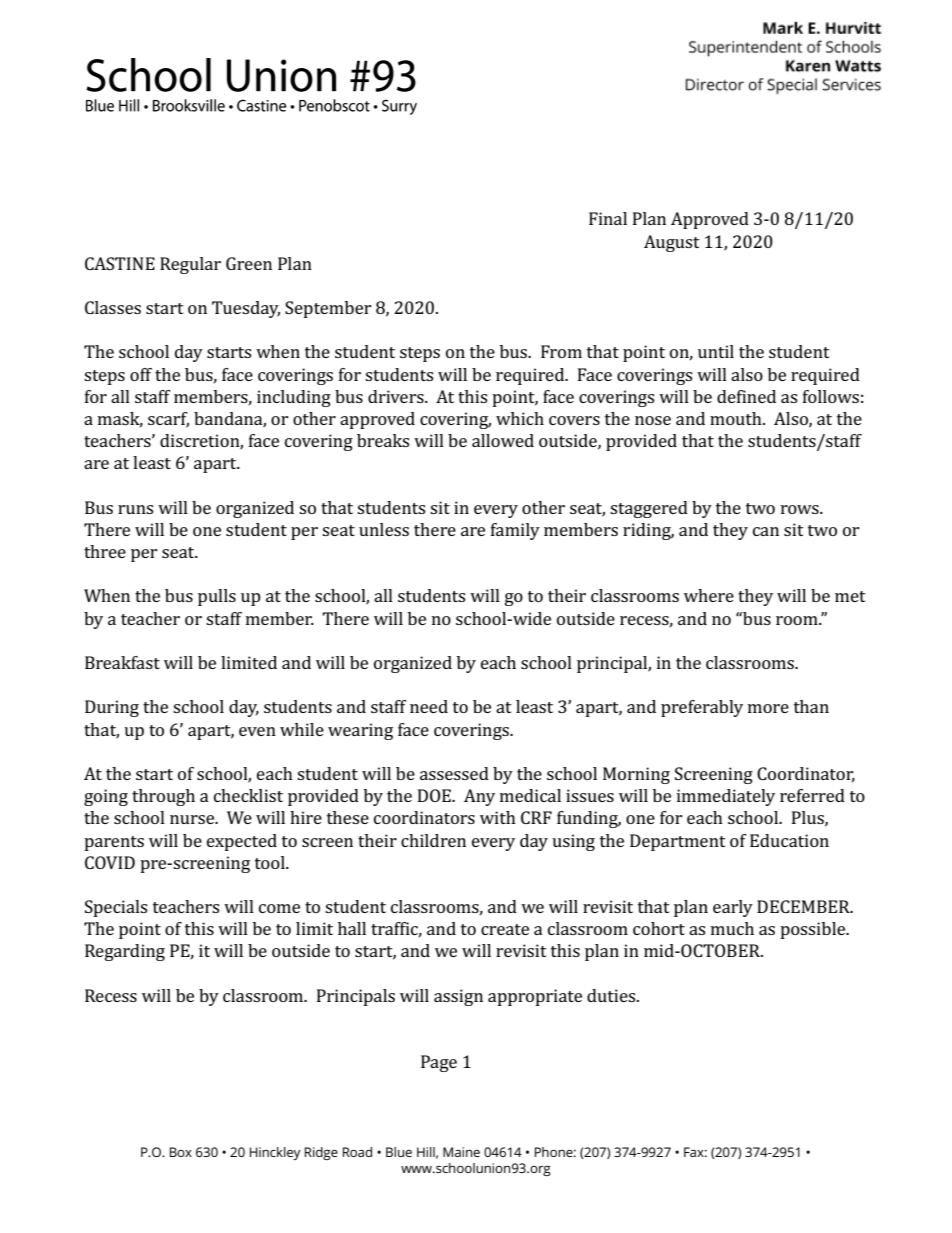 The width and height of the page is (952, 1233). What do you see at coordinates (190, 265) in the page?
I see `Regular` at bounding box center [190, 265].
